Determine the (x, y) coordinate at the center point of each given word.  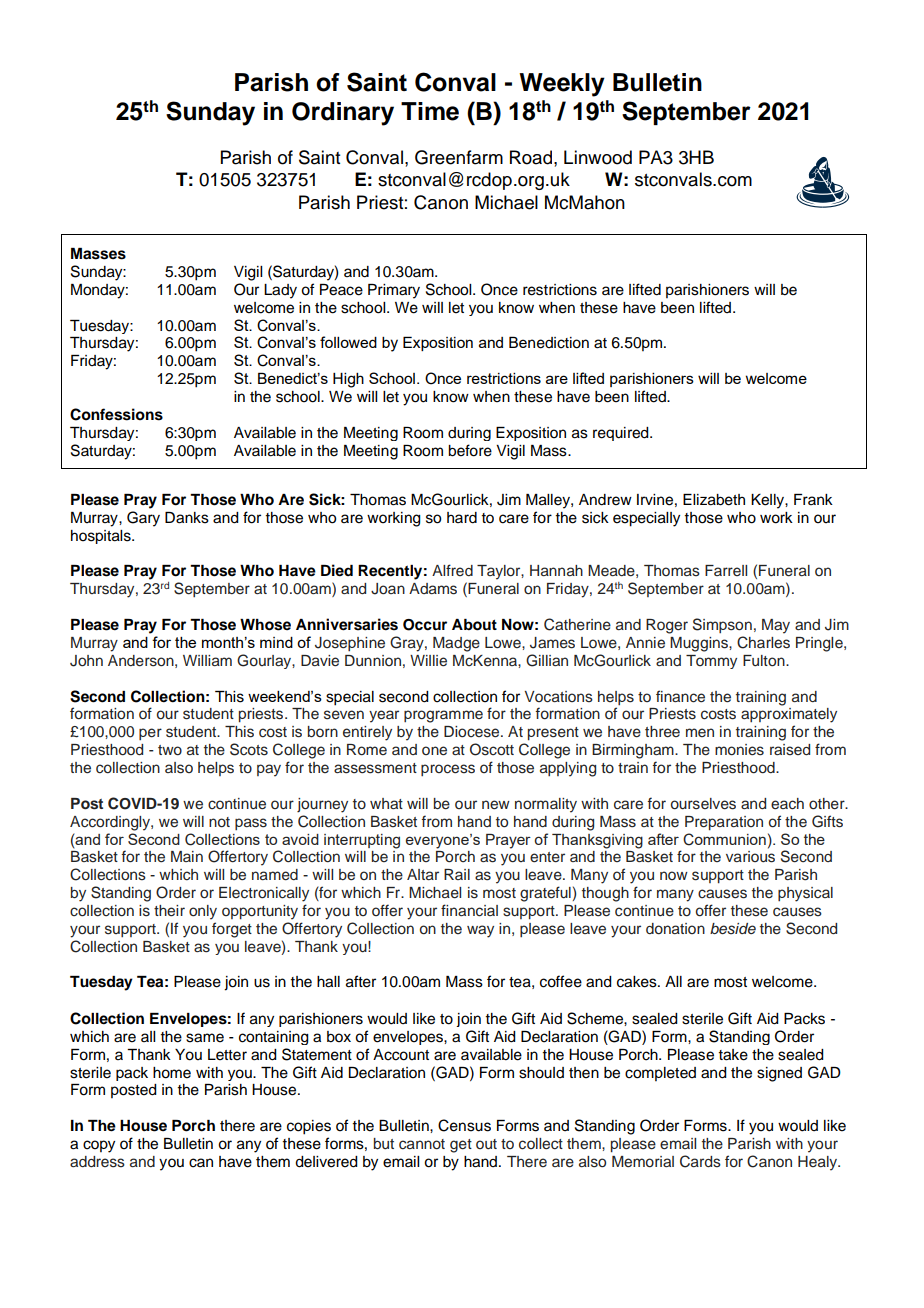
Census (464, 1125)
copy (99, 1146)
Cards (700, 1161)
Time (430, 111)
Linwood (598, 157)
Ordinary (343, 114)
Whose (265, 625)
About (474, 625)
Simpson (722, 625)
